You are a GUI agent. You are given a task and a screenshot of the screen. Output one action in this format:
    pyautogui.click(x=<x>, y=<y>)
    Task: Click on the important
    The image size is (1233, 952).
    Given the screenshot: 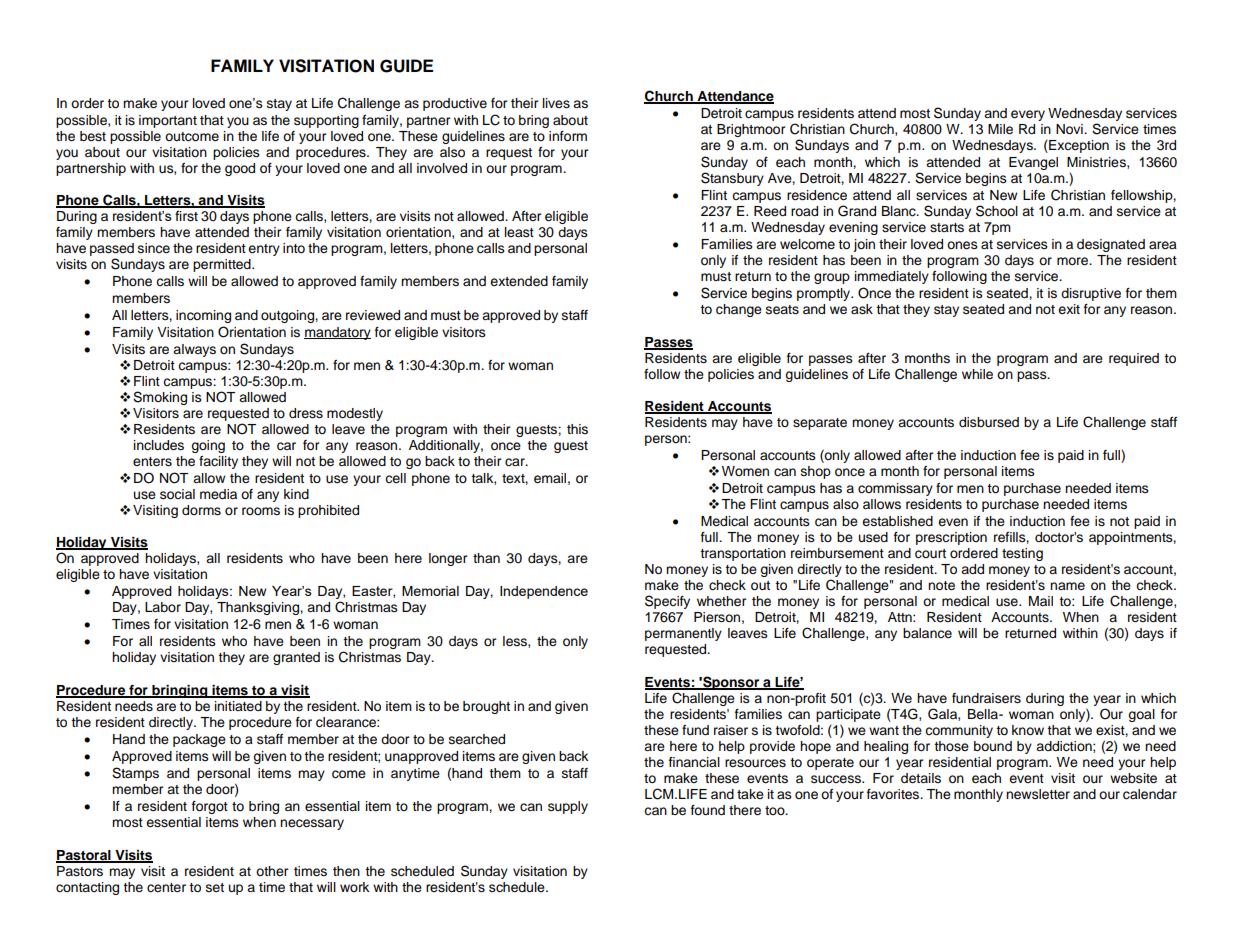 What is the action you would take?
    pyautogui.click(x=168, y=121)
